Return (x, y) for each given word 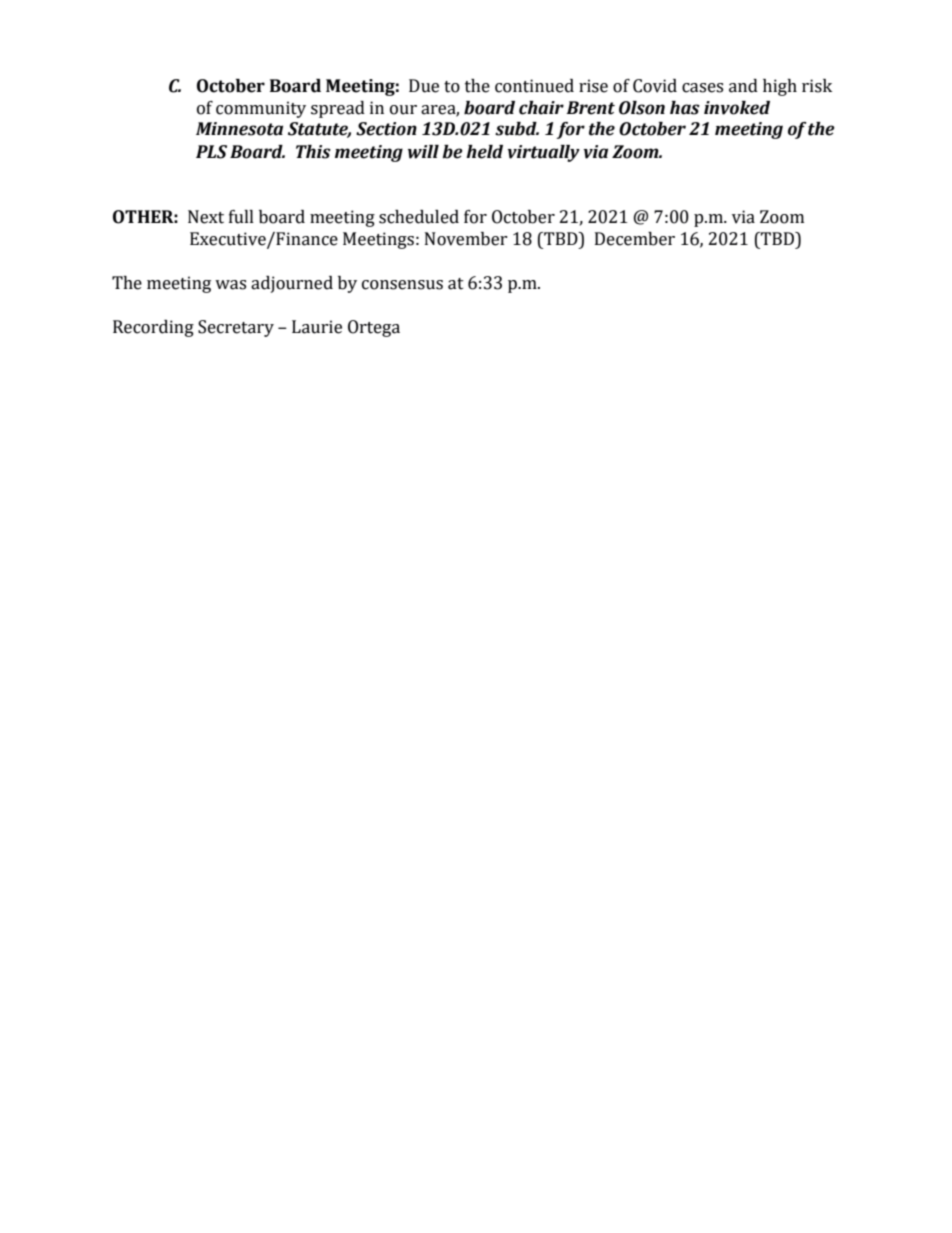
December (635, 239)
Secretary (236, 328)
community (261, 109)
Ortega (374, 328)
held (484, 152)
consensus (402, 285)
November (466, 239)
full (241, 217)
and (743, 86)
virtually (544, 153)
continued (534, 86)
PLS (211, 152)
